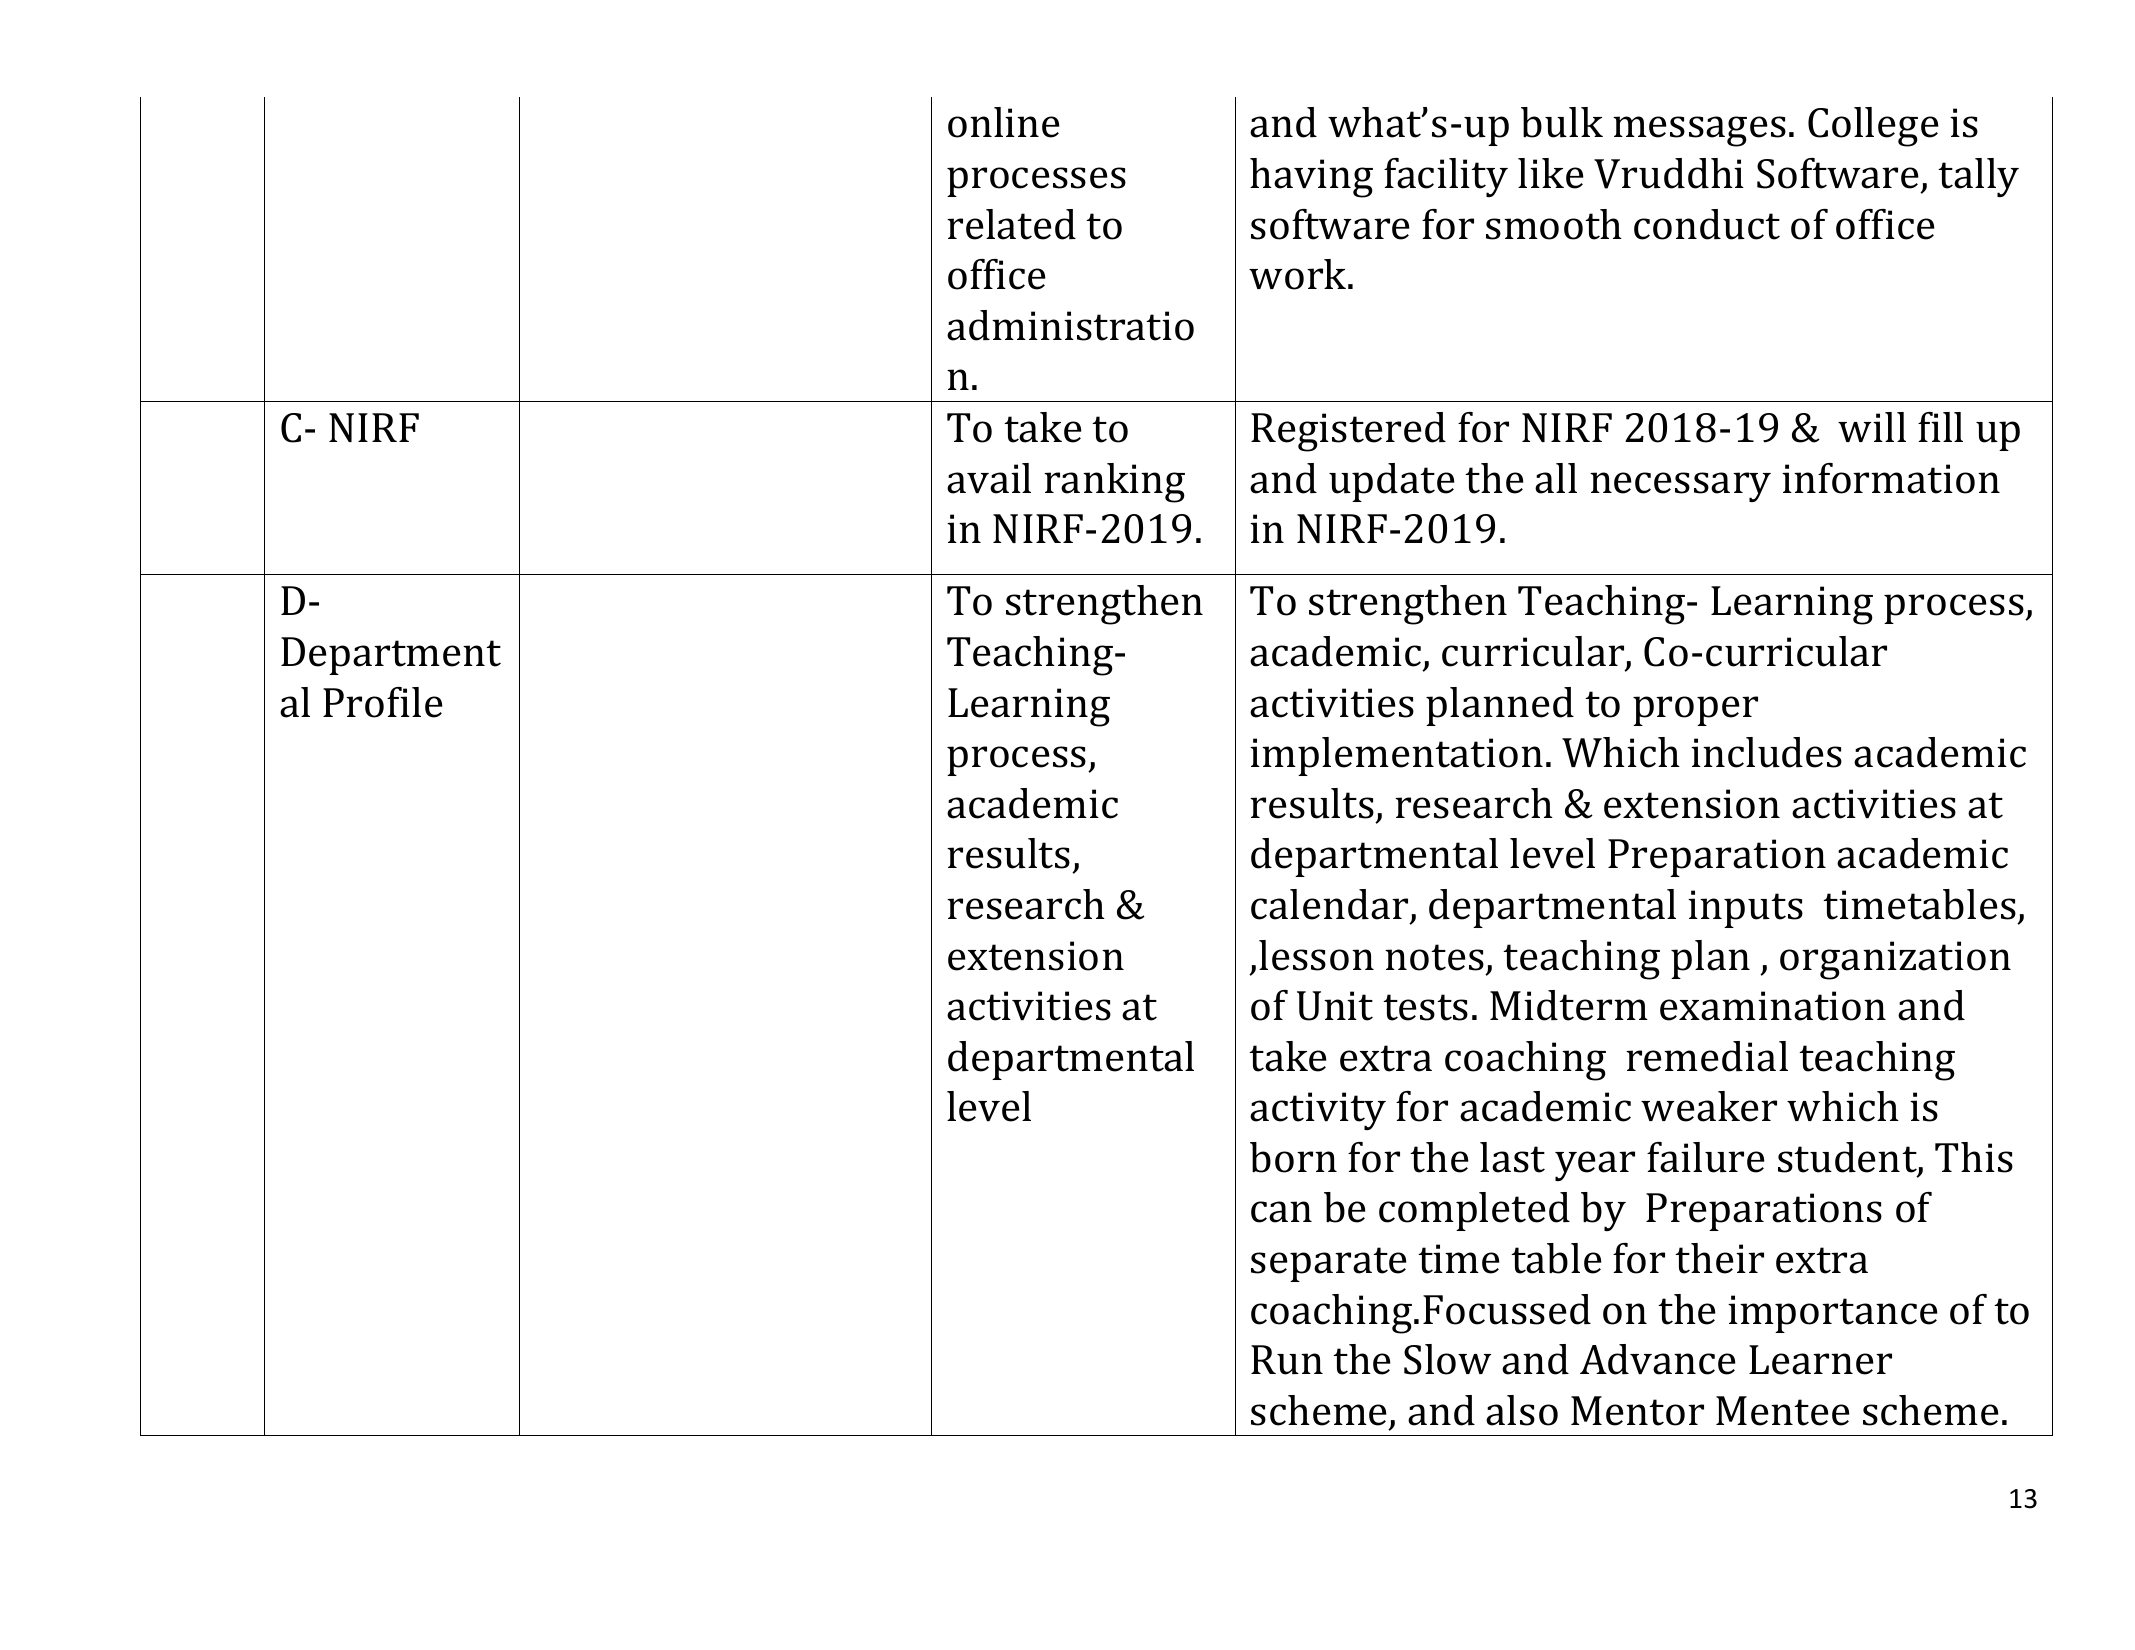 The height and width of the screenshot is (1650, 2135). What do you see at coordinates (1004, 122) in the screenshot?
I see `online` at bounding box center [1004, 122].
